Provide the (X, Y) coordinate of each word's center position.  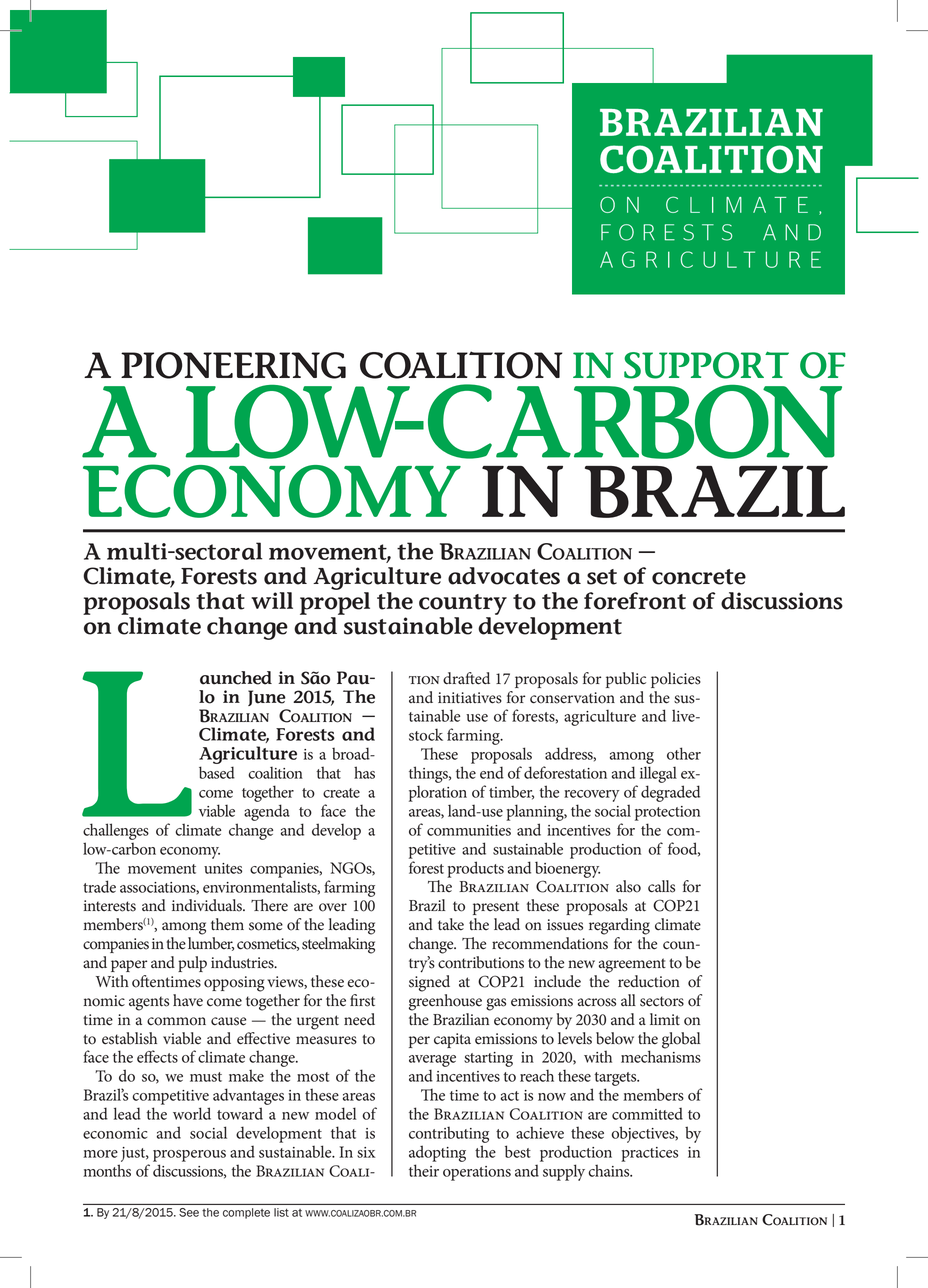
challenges (116, 831)
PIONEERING (233, 365)
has (364, 772)
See (189, 1212)
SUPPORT (706, 365)
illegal (658, 774)
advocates (504, 576)
